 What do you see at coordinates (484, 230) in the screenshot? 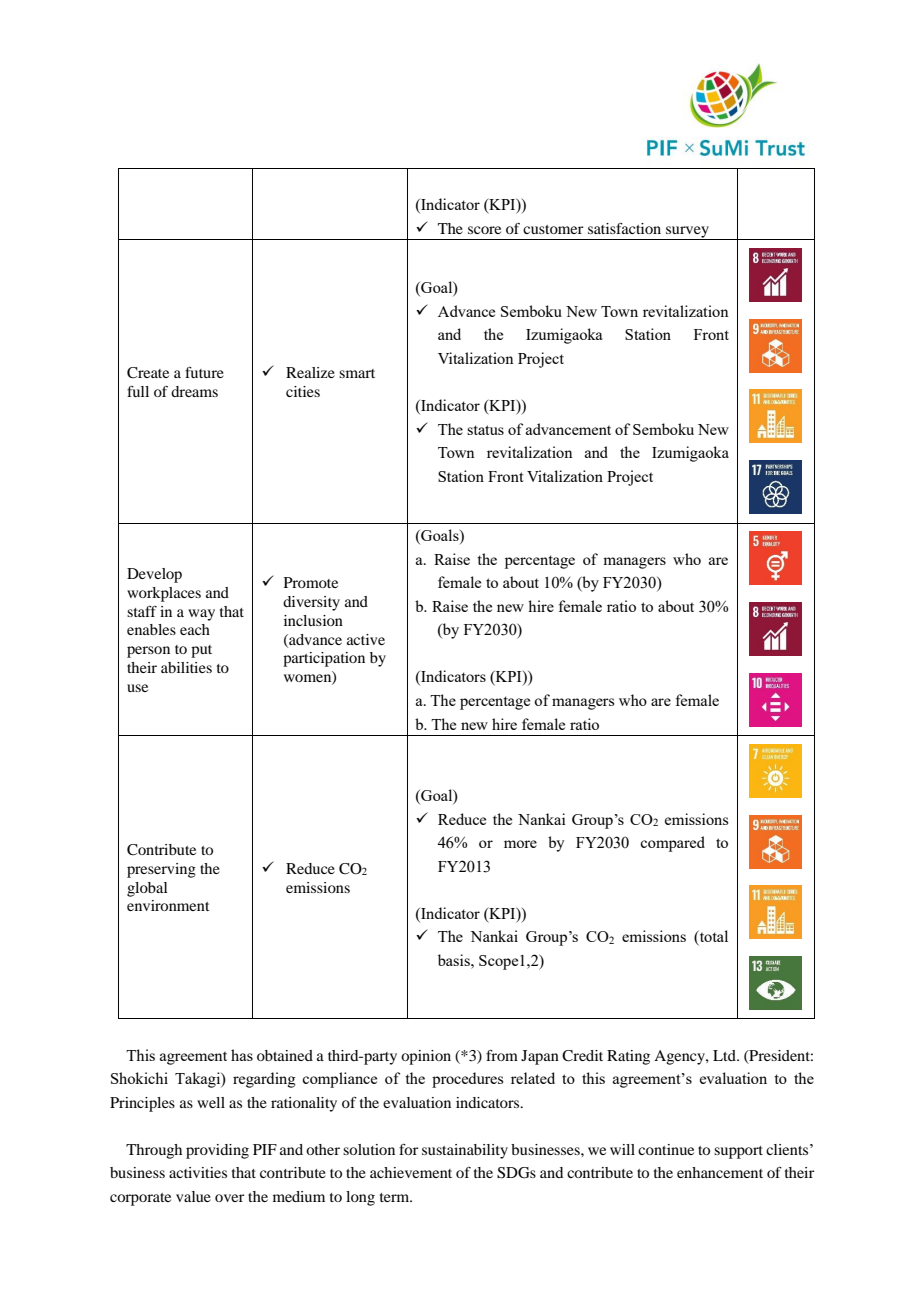
I see `score` at bounding box center [484, 230].
